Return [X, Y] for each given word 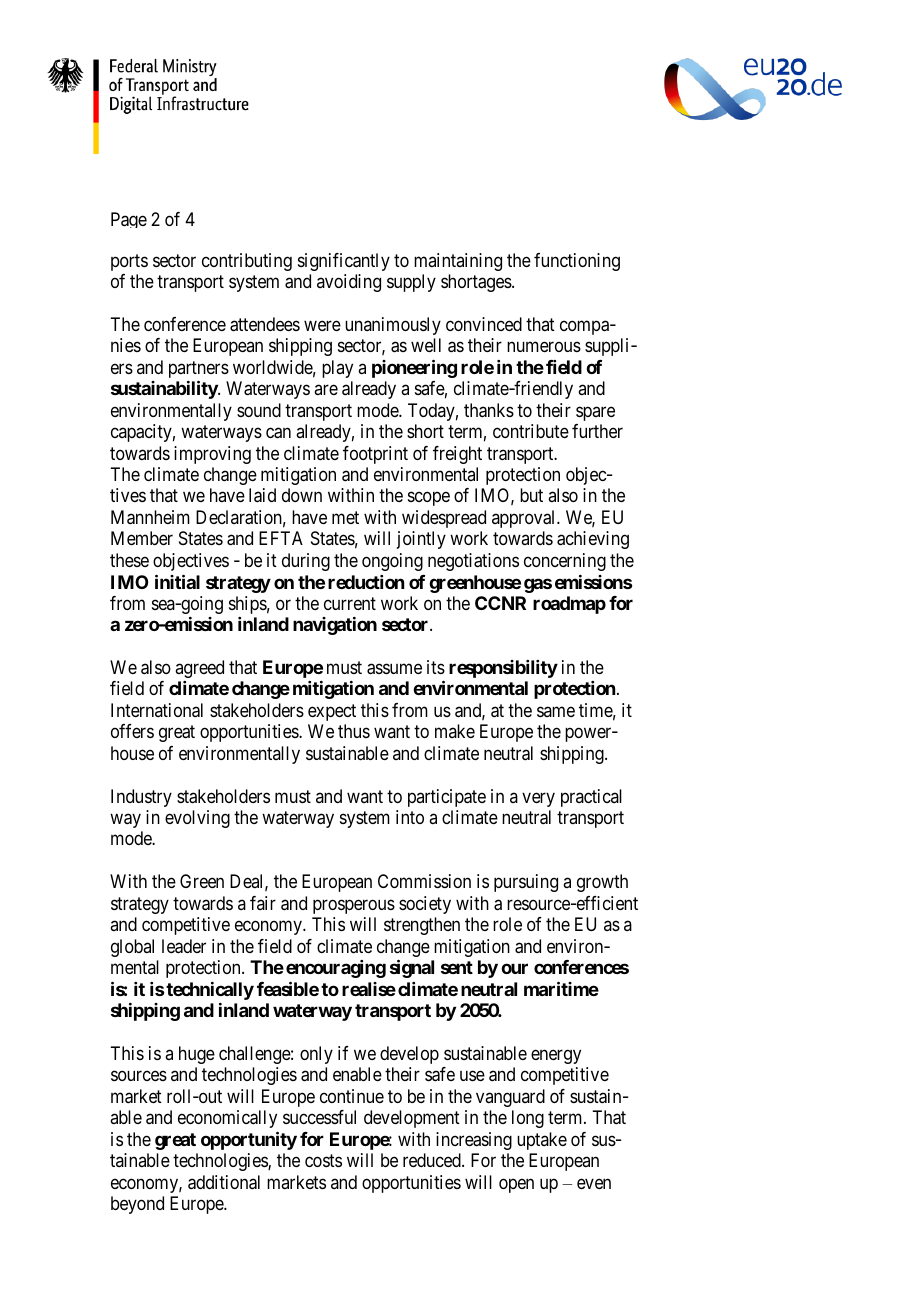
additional [224, 1182]
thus [354, 731]
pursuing [526, 883]
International [157, 710]
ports [129, 262]
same [556, 711]
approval [525, 519]
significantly [344, 262]
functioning [577, 262]
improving [212, 455]
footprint [375, 455]
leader [184, 946]
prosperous [354, 906]
